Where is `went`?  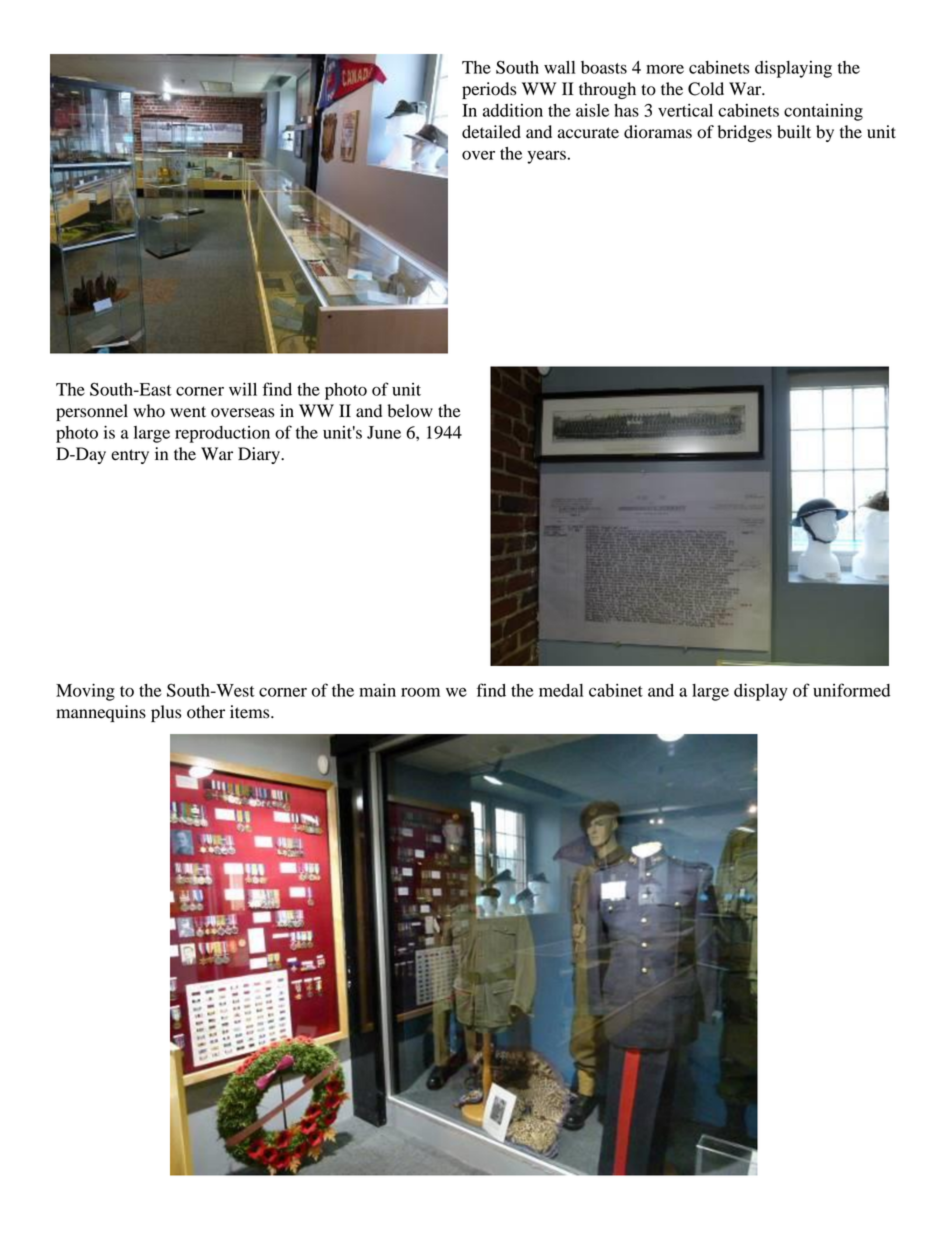 went is located at coordinates (188, 412).
